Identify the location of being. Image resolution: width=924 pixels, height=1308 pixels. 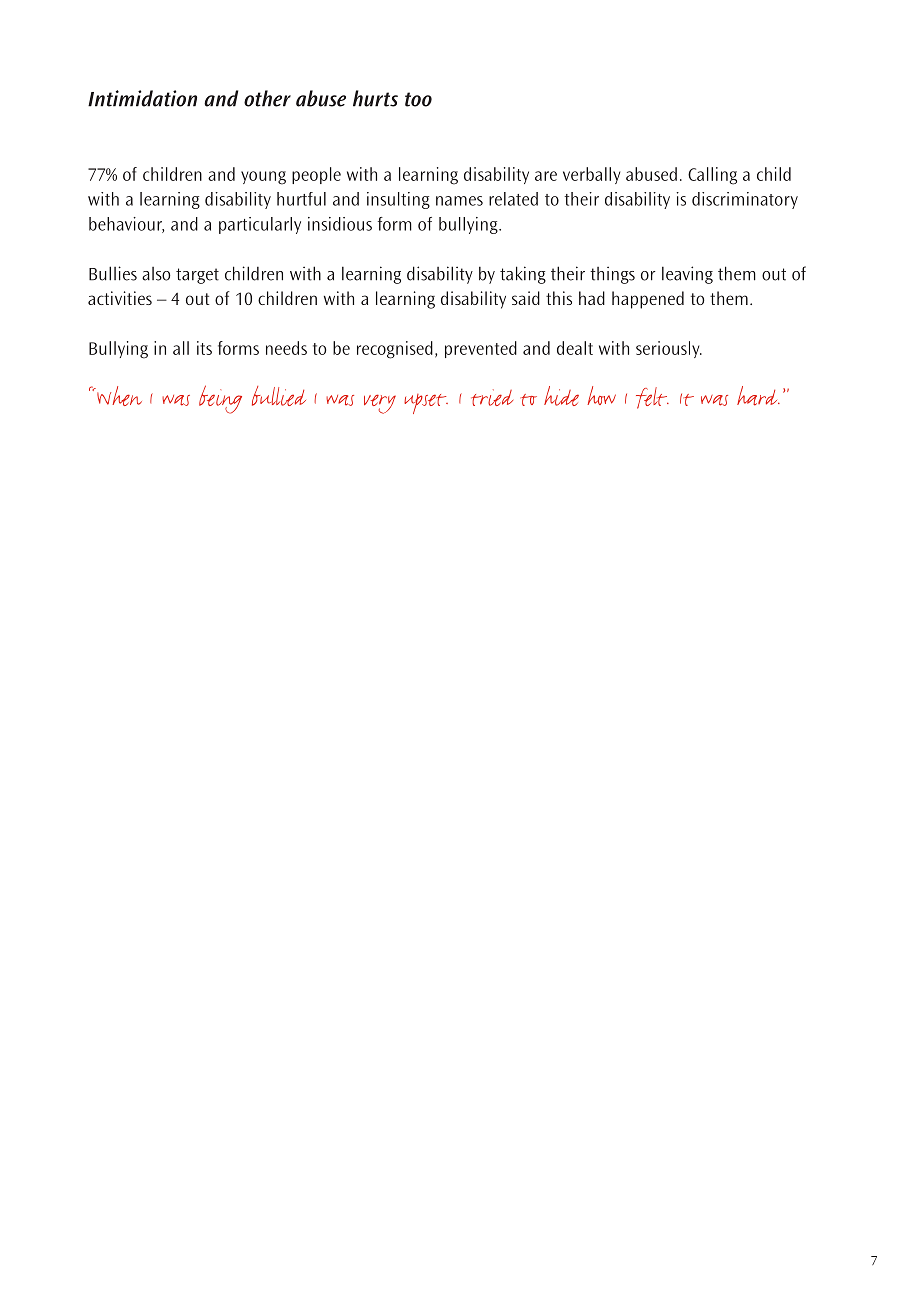
(220, 399).
